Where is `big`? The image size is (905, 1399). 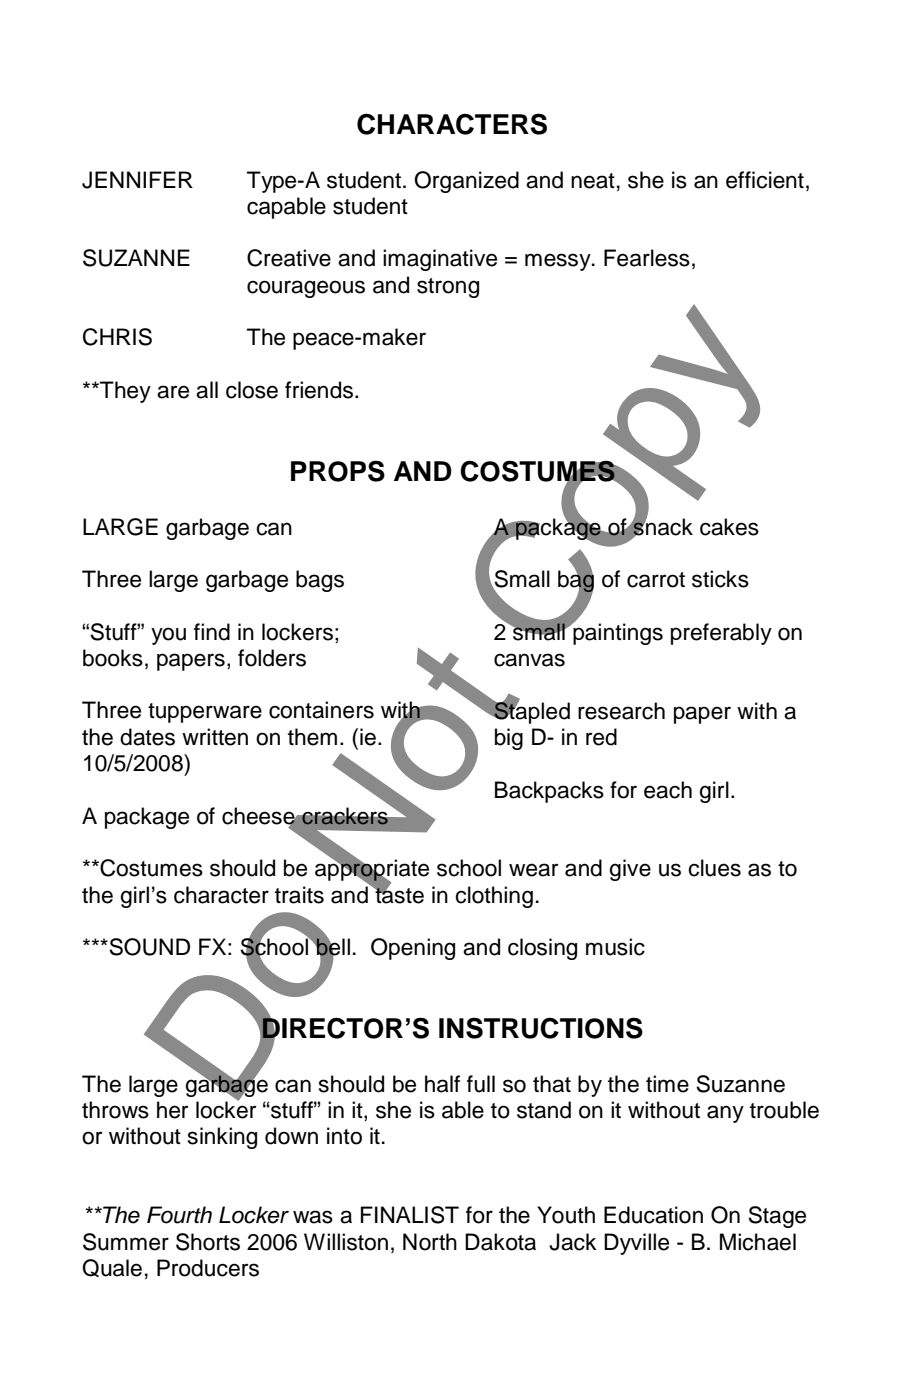
big is located at coordinates (509, 739).
